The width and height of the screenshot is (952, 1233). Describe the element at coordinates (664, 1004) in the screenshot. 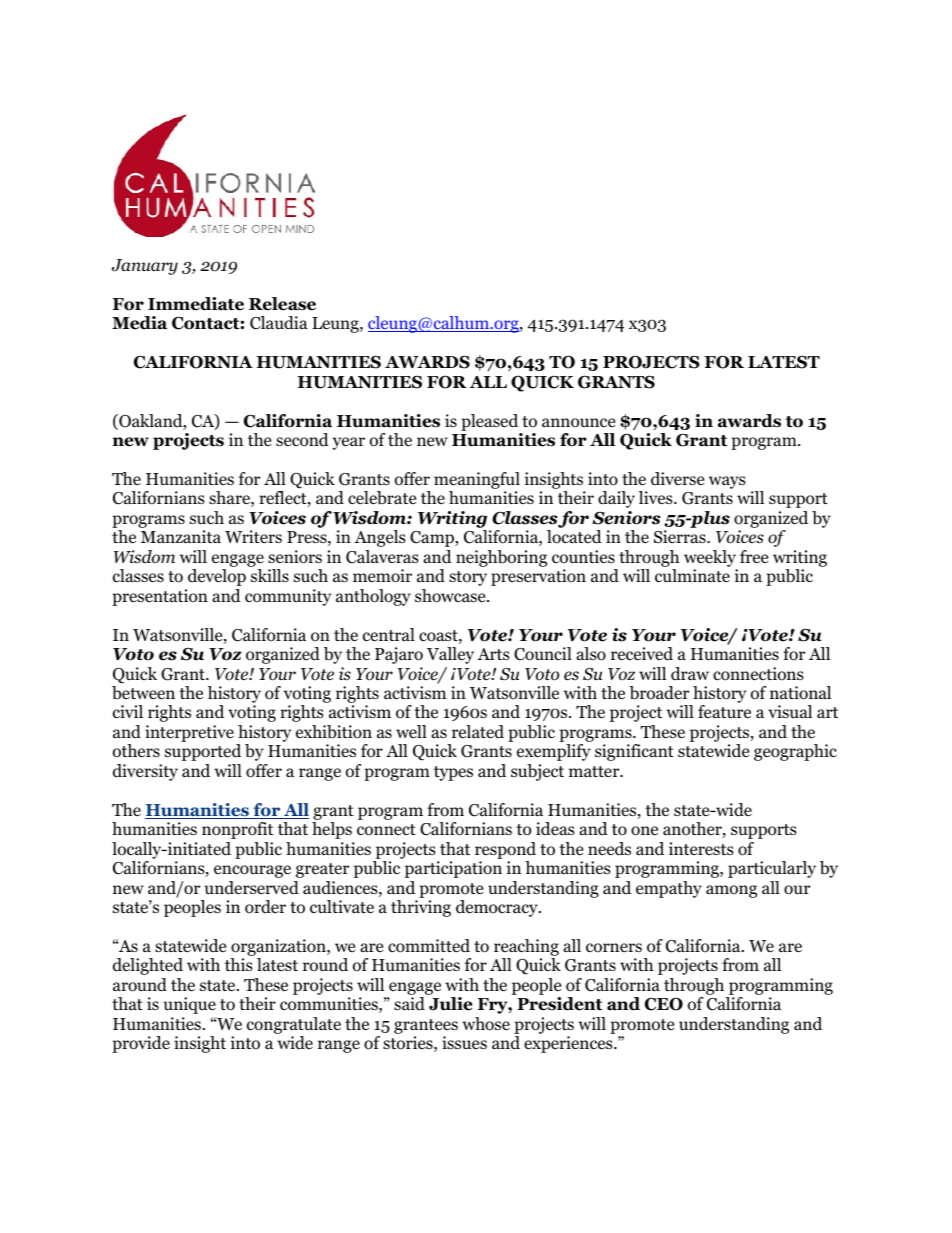

I see `CEO` at that location.
